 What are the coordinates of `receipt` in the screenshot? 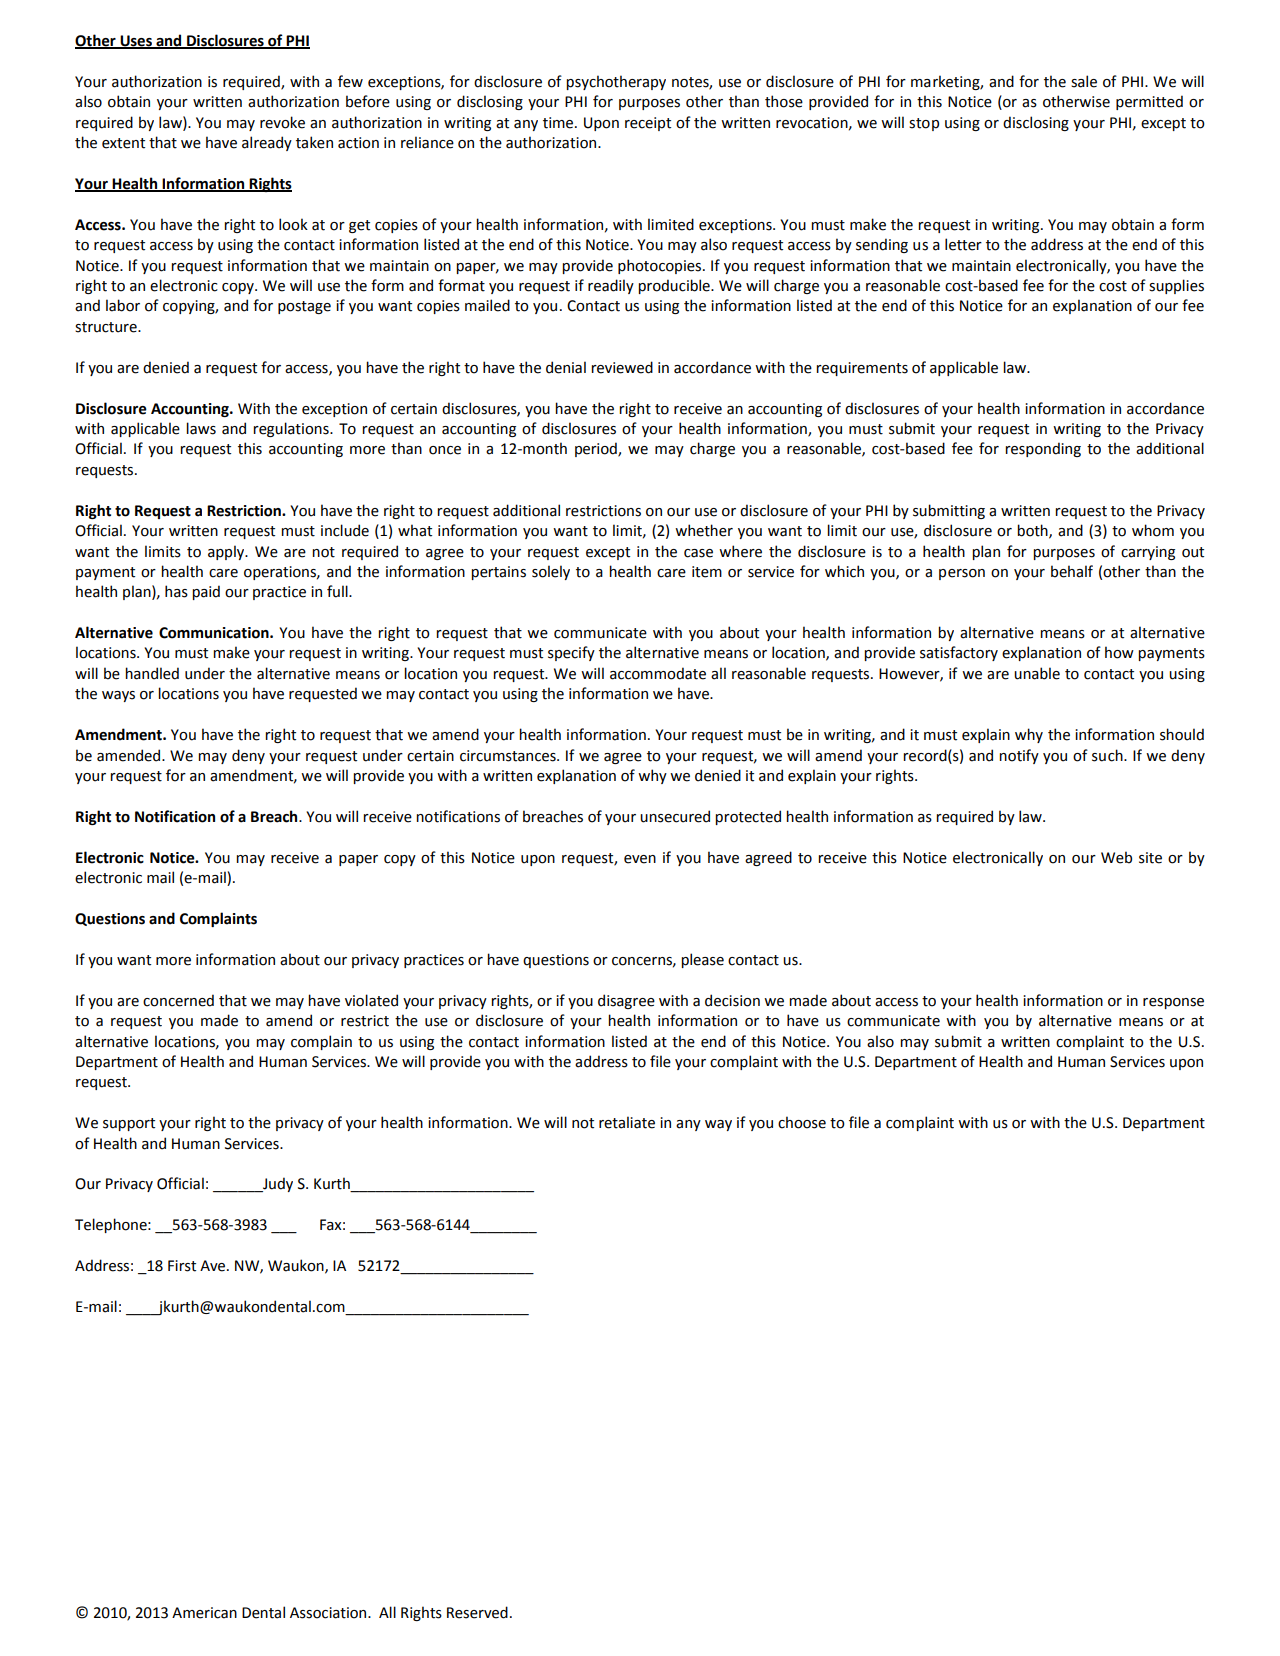 It's located at (648, 124).
